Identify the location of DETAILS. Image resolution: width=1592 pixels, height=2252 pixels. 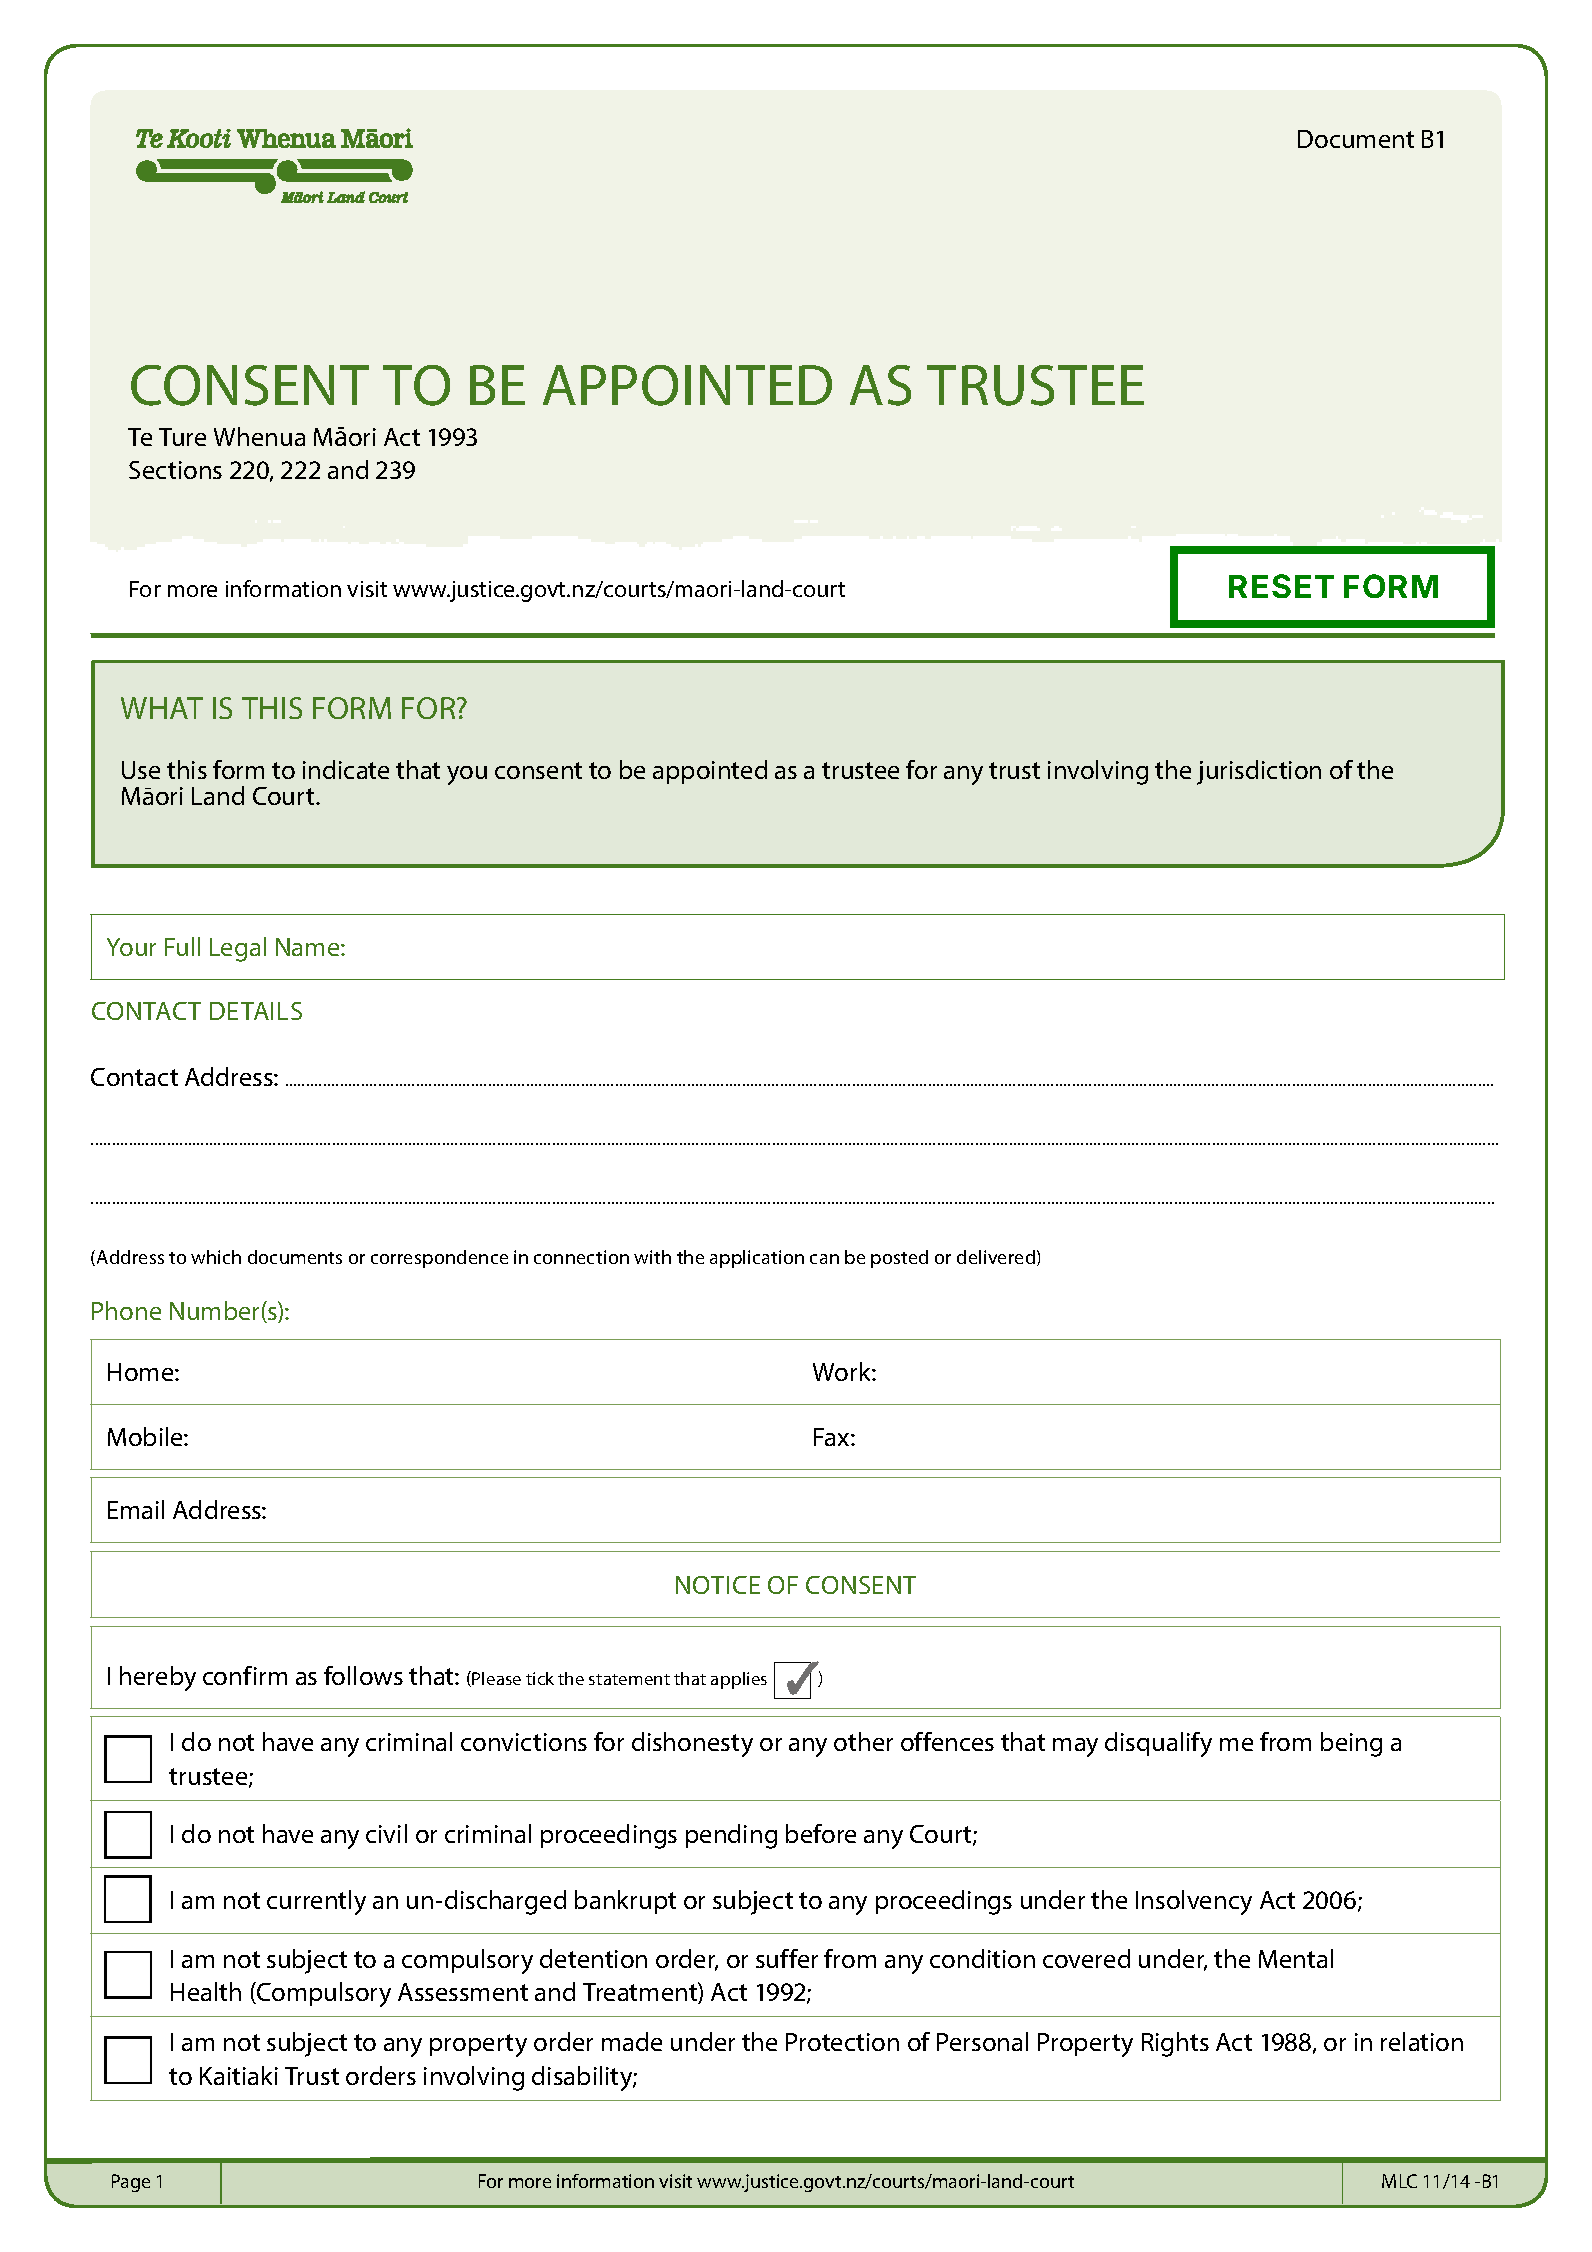
(256, 1011).
